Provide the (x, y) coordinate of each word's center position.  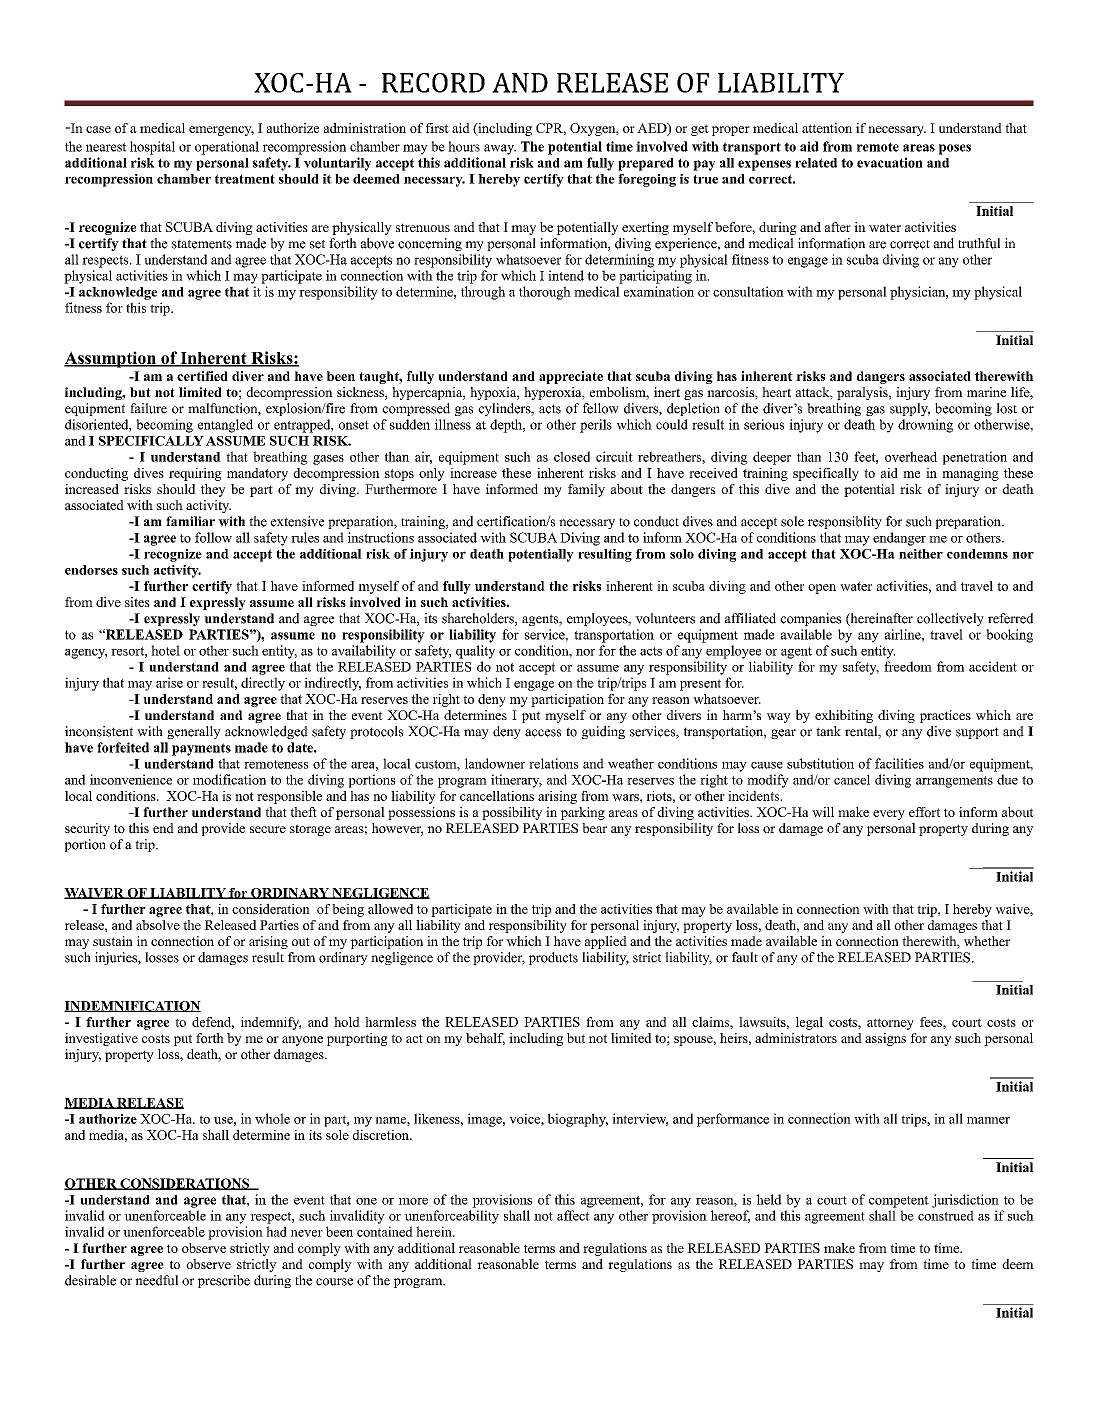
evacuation (890, 162)
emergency (221, 131)
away (500, 149)
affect (573, 1215)
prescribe (224, 1281)
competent (899, 1202)
